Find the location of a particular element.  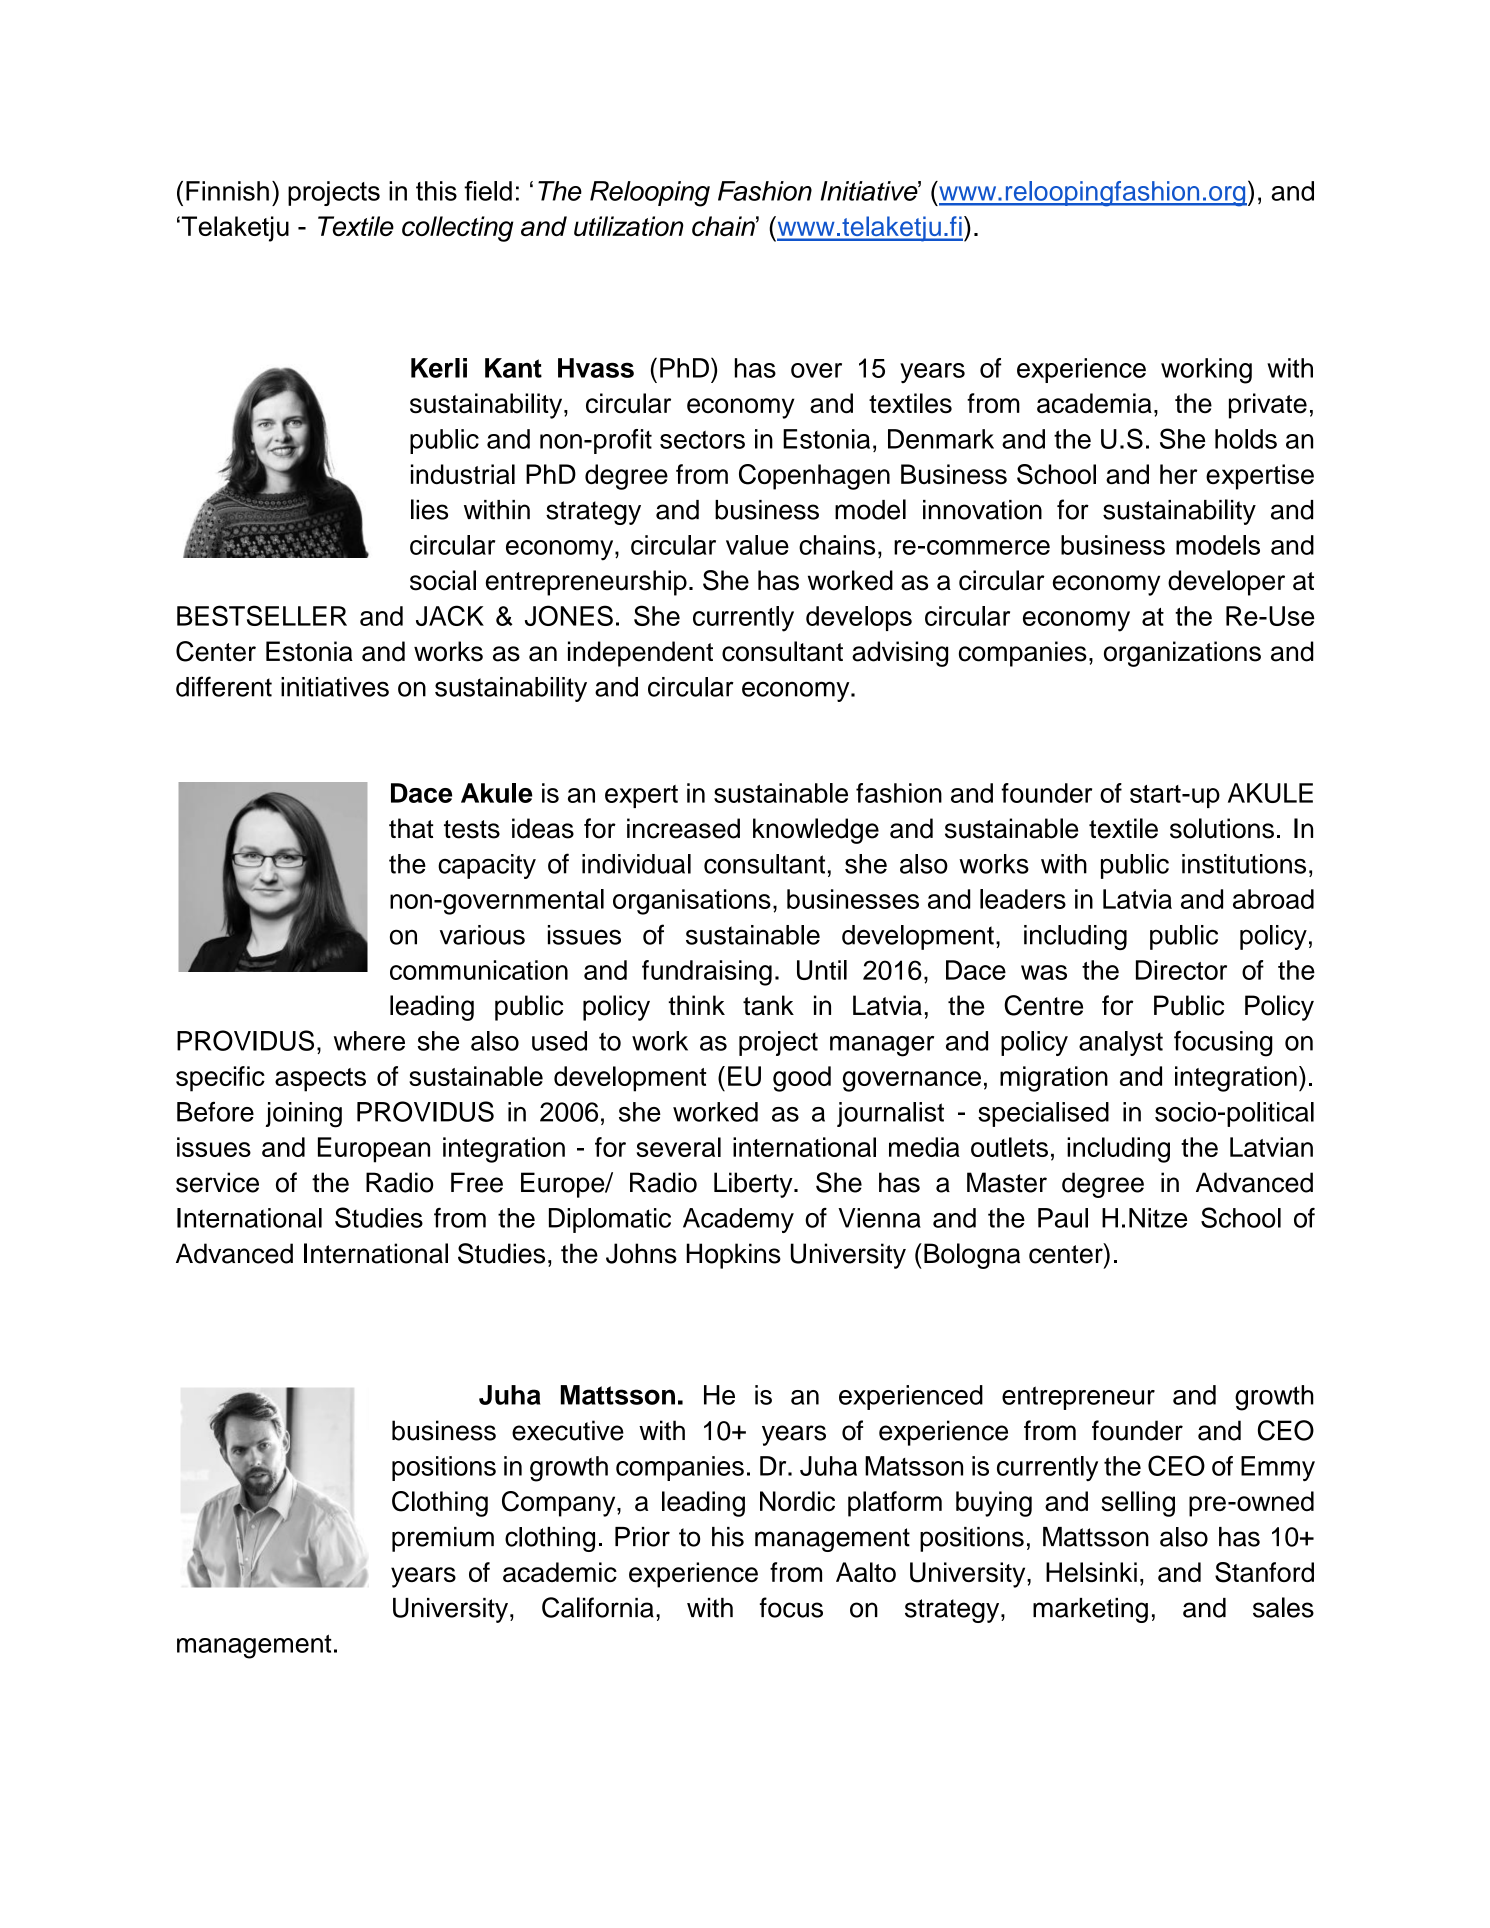

utilization is located at coordinates (629, 226).
